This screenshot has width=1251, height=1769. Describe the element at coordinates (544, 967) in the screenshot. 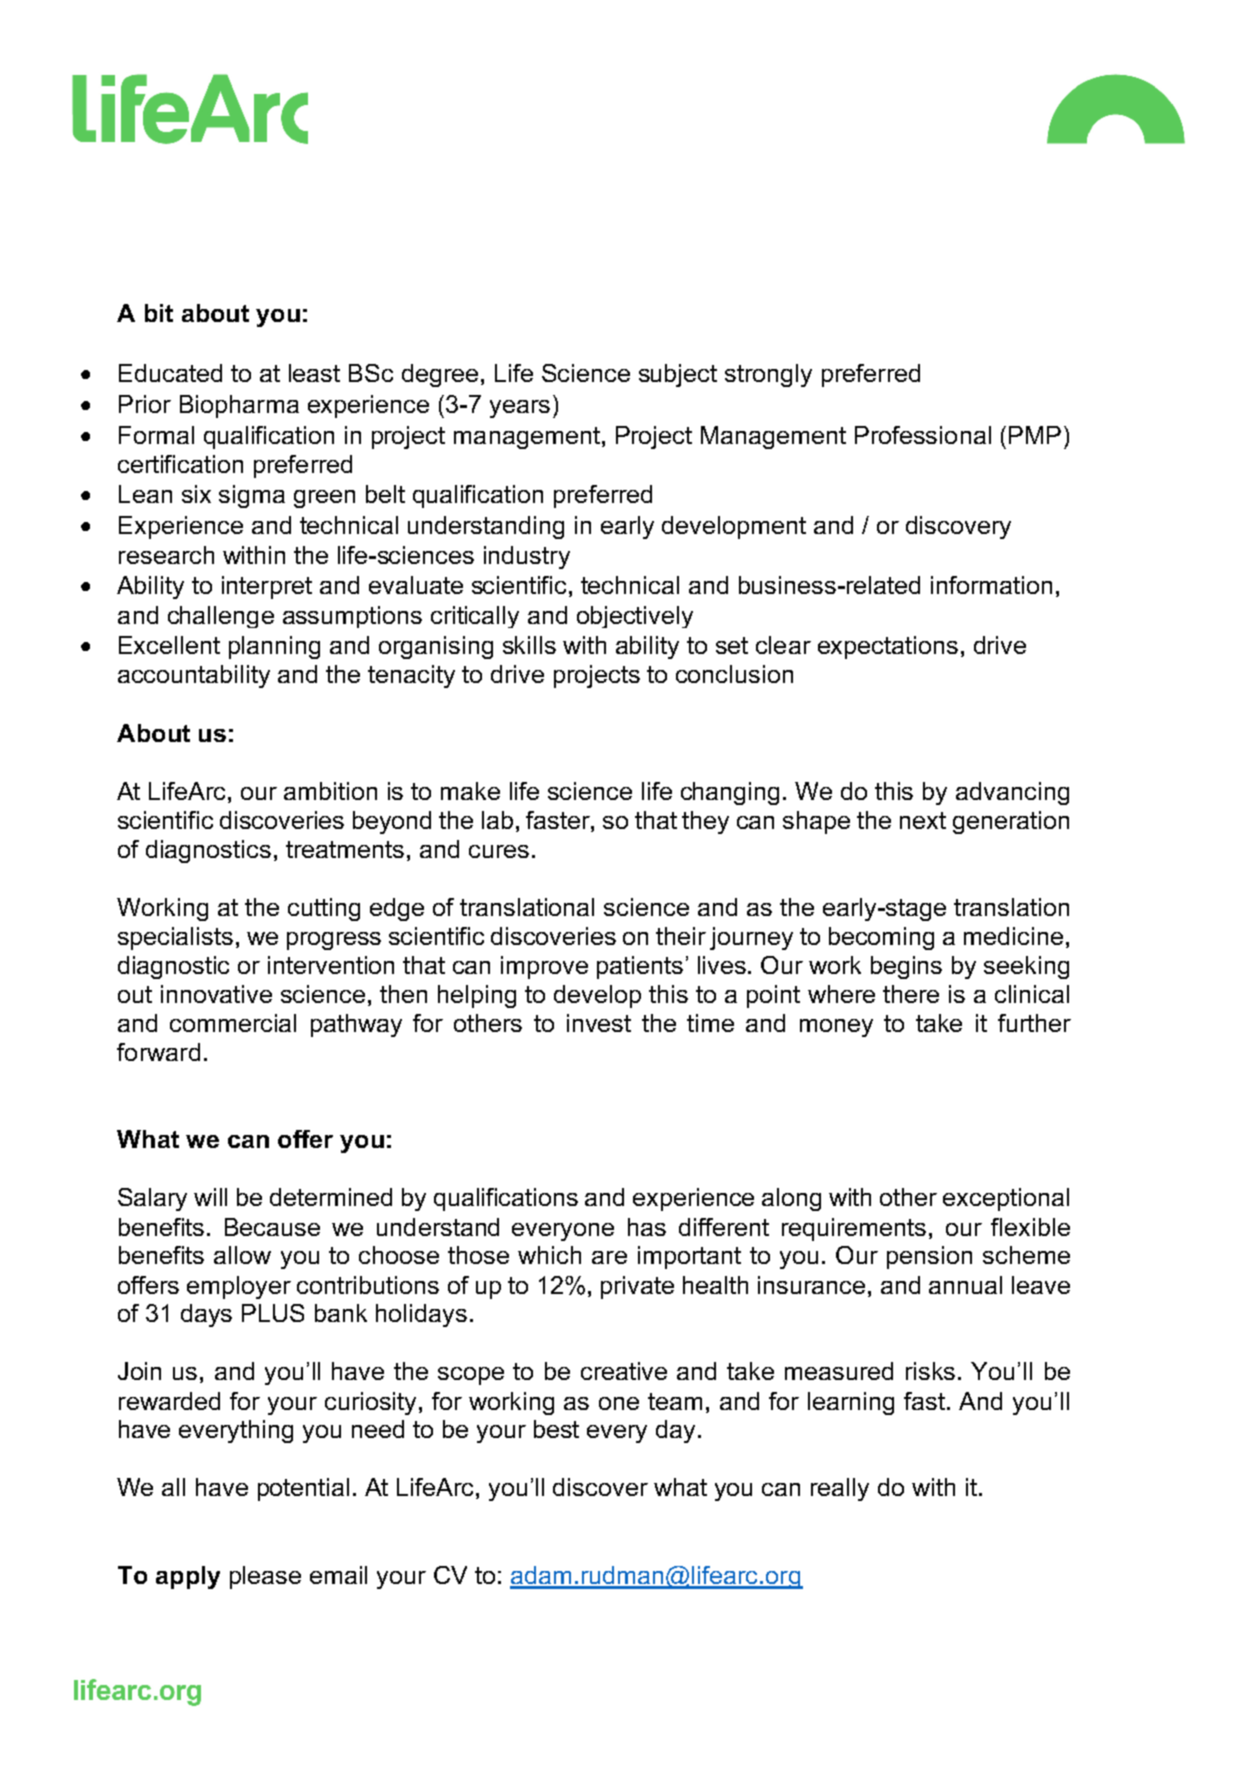

I see `improve` at that location.
